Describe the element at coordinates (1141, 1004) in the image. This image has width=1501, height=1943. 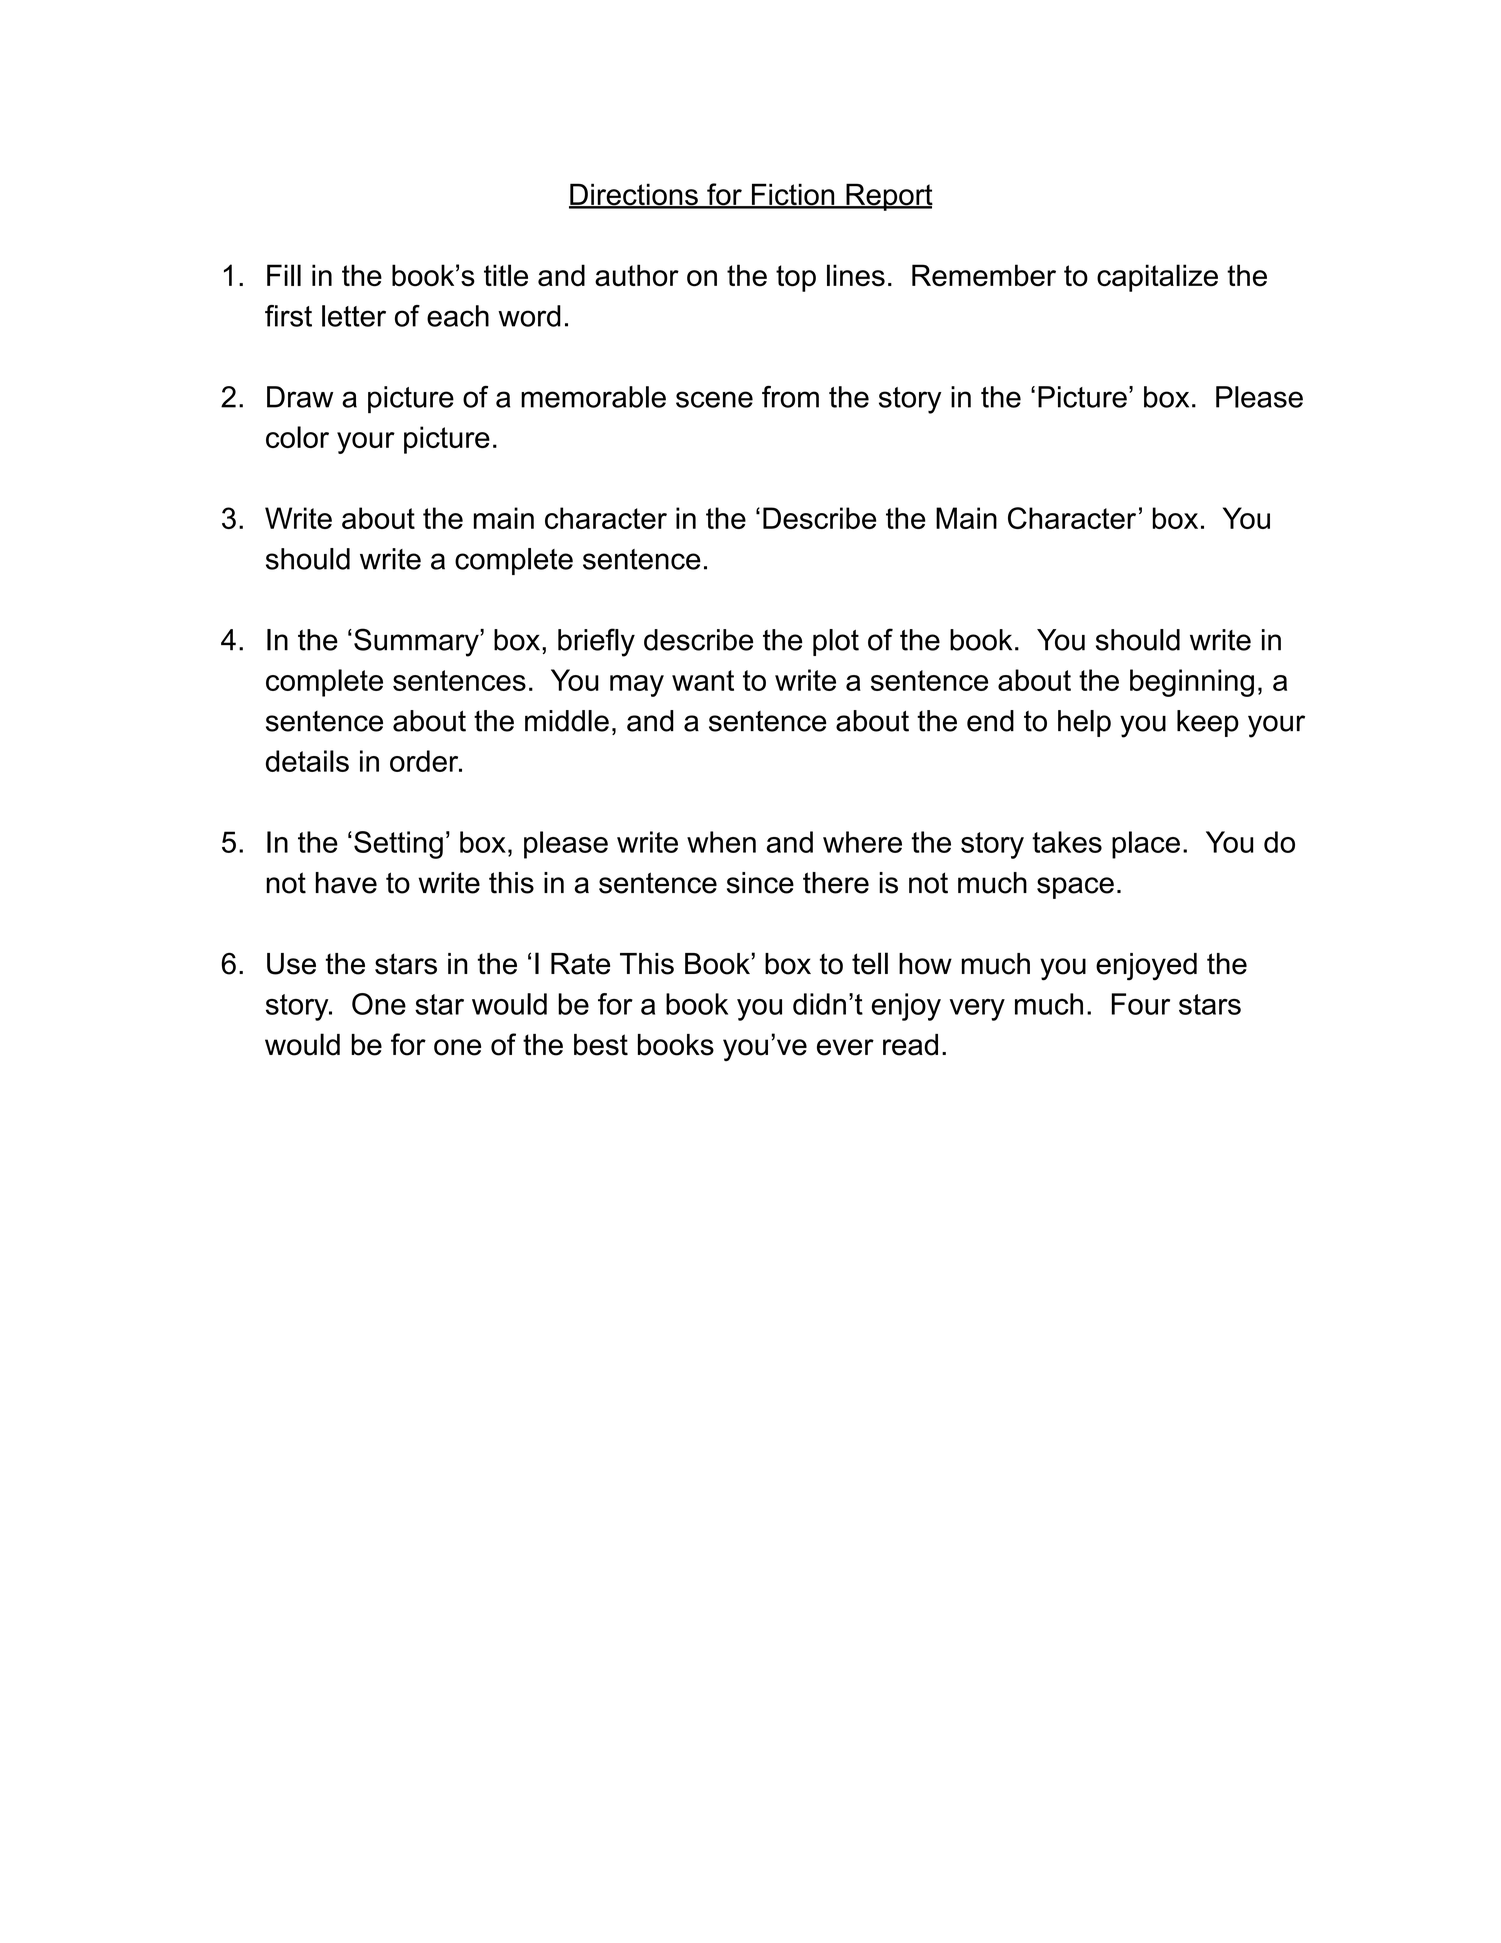
I see `Four` at that location.
